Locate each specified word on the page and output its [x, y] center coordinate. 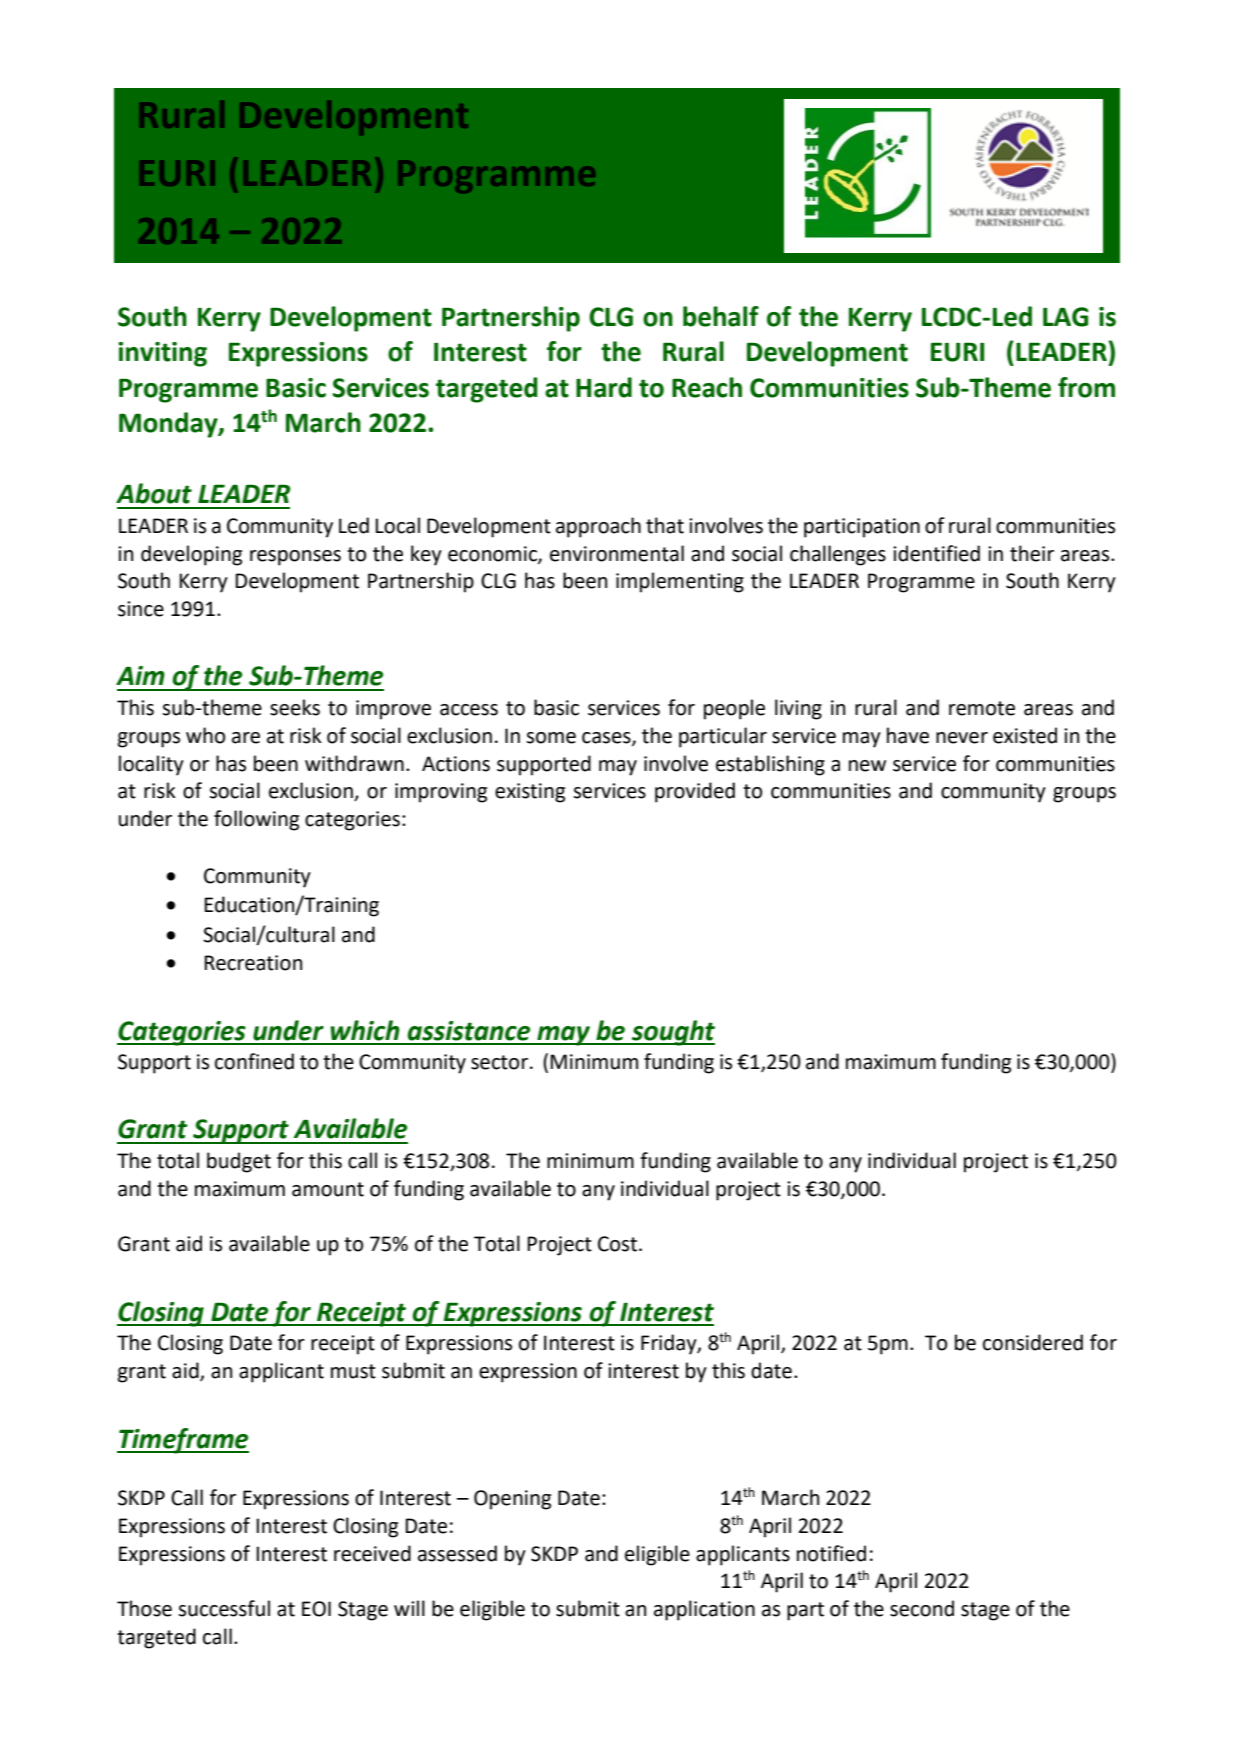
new [867, 766]
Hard [604, 387]
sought [672, 1033]
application [704, 1610]
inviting [162, 354]
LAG [1065, 317]
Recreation [253, 963]
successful [224, 1608]
